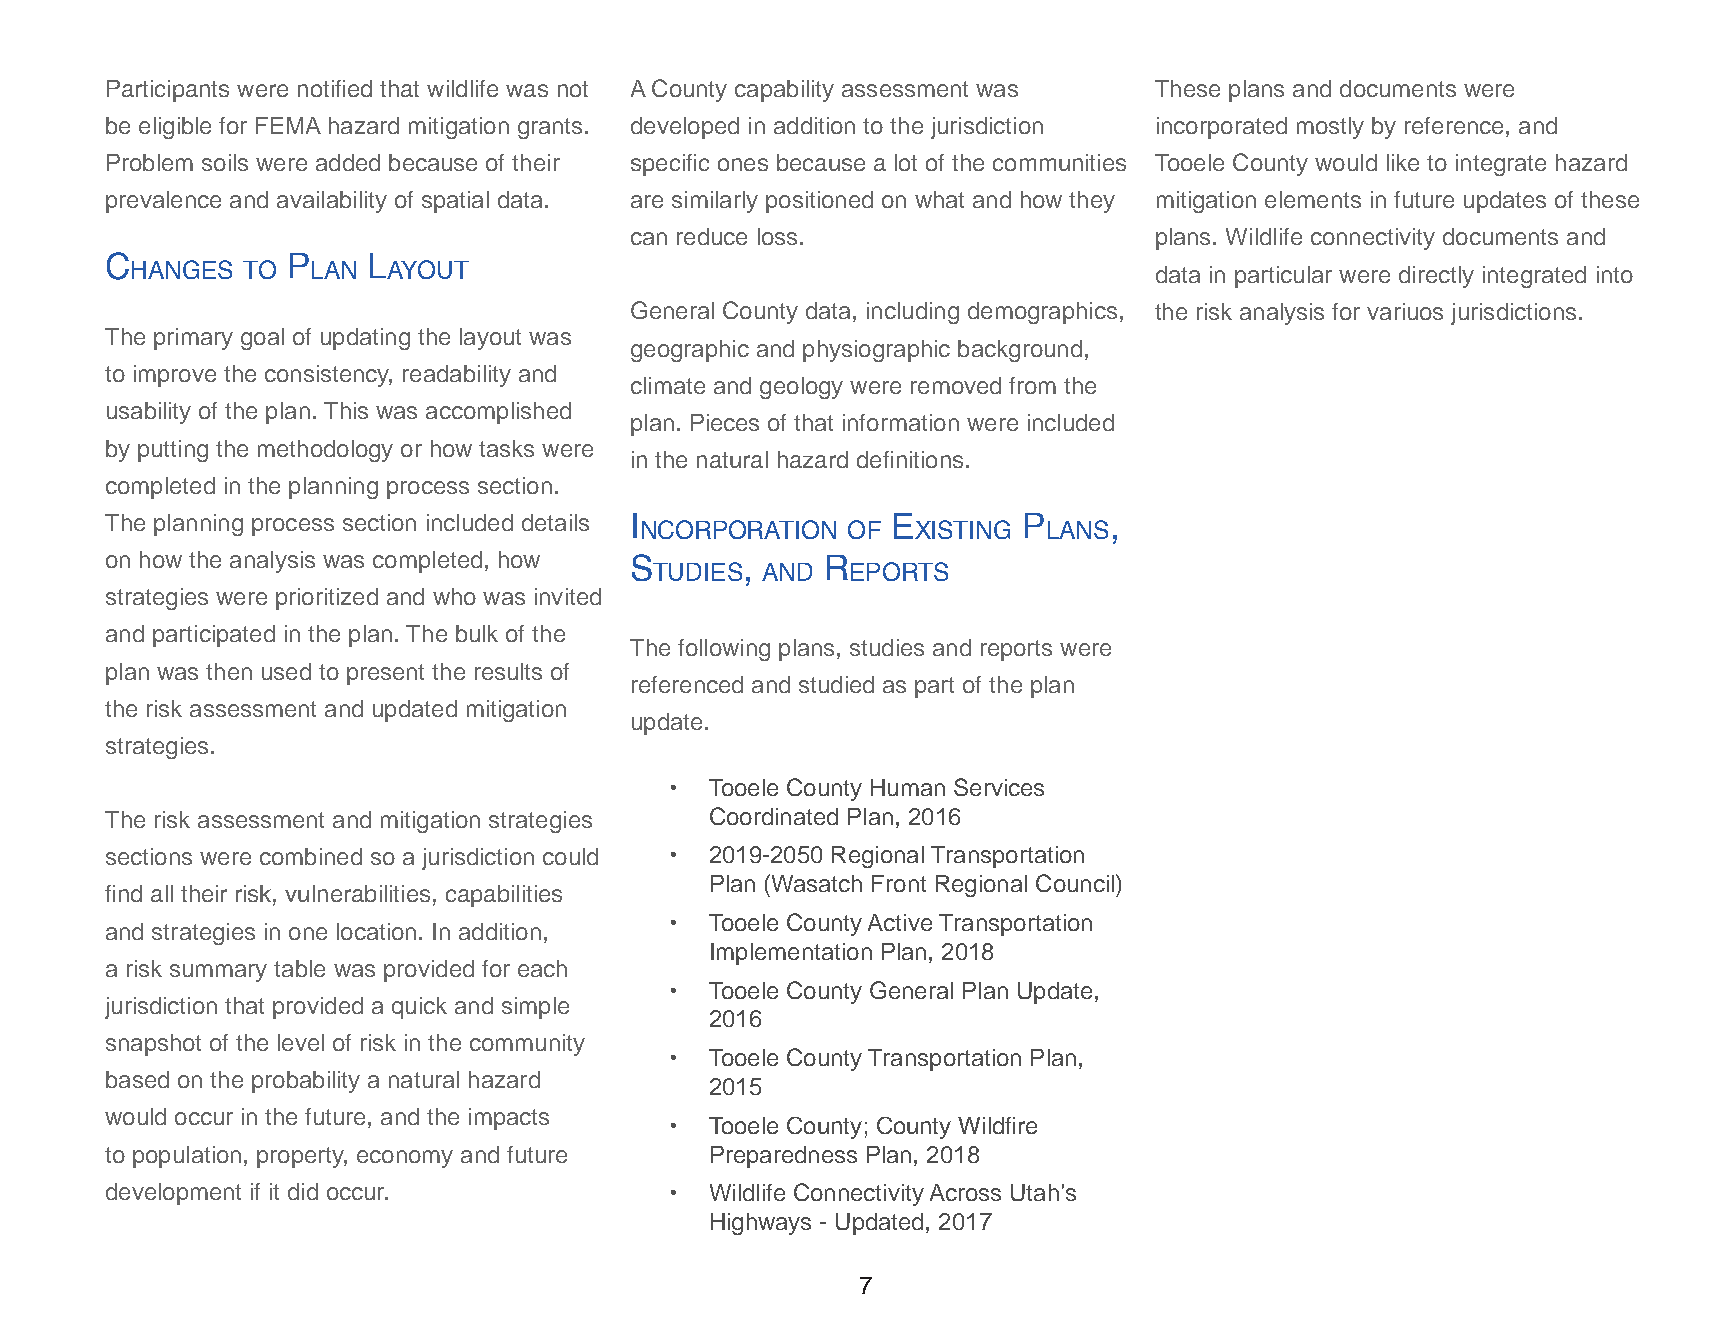 The width and height of the screenshot is (1732, 1338). I want to click on directly, so click(1436, 277).
